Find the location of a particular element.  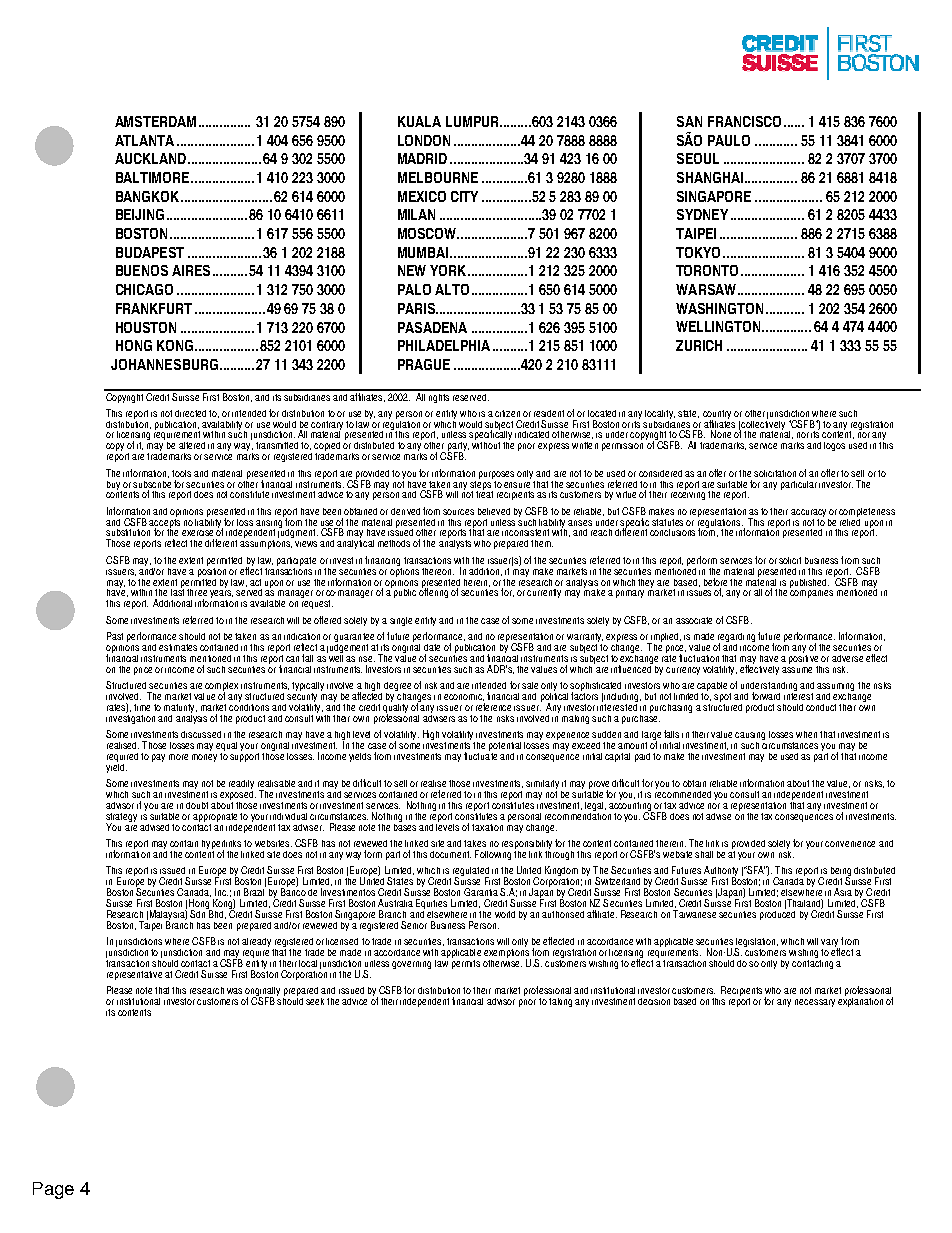

PAULO is located at coordinates (729, 140).
